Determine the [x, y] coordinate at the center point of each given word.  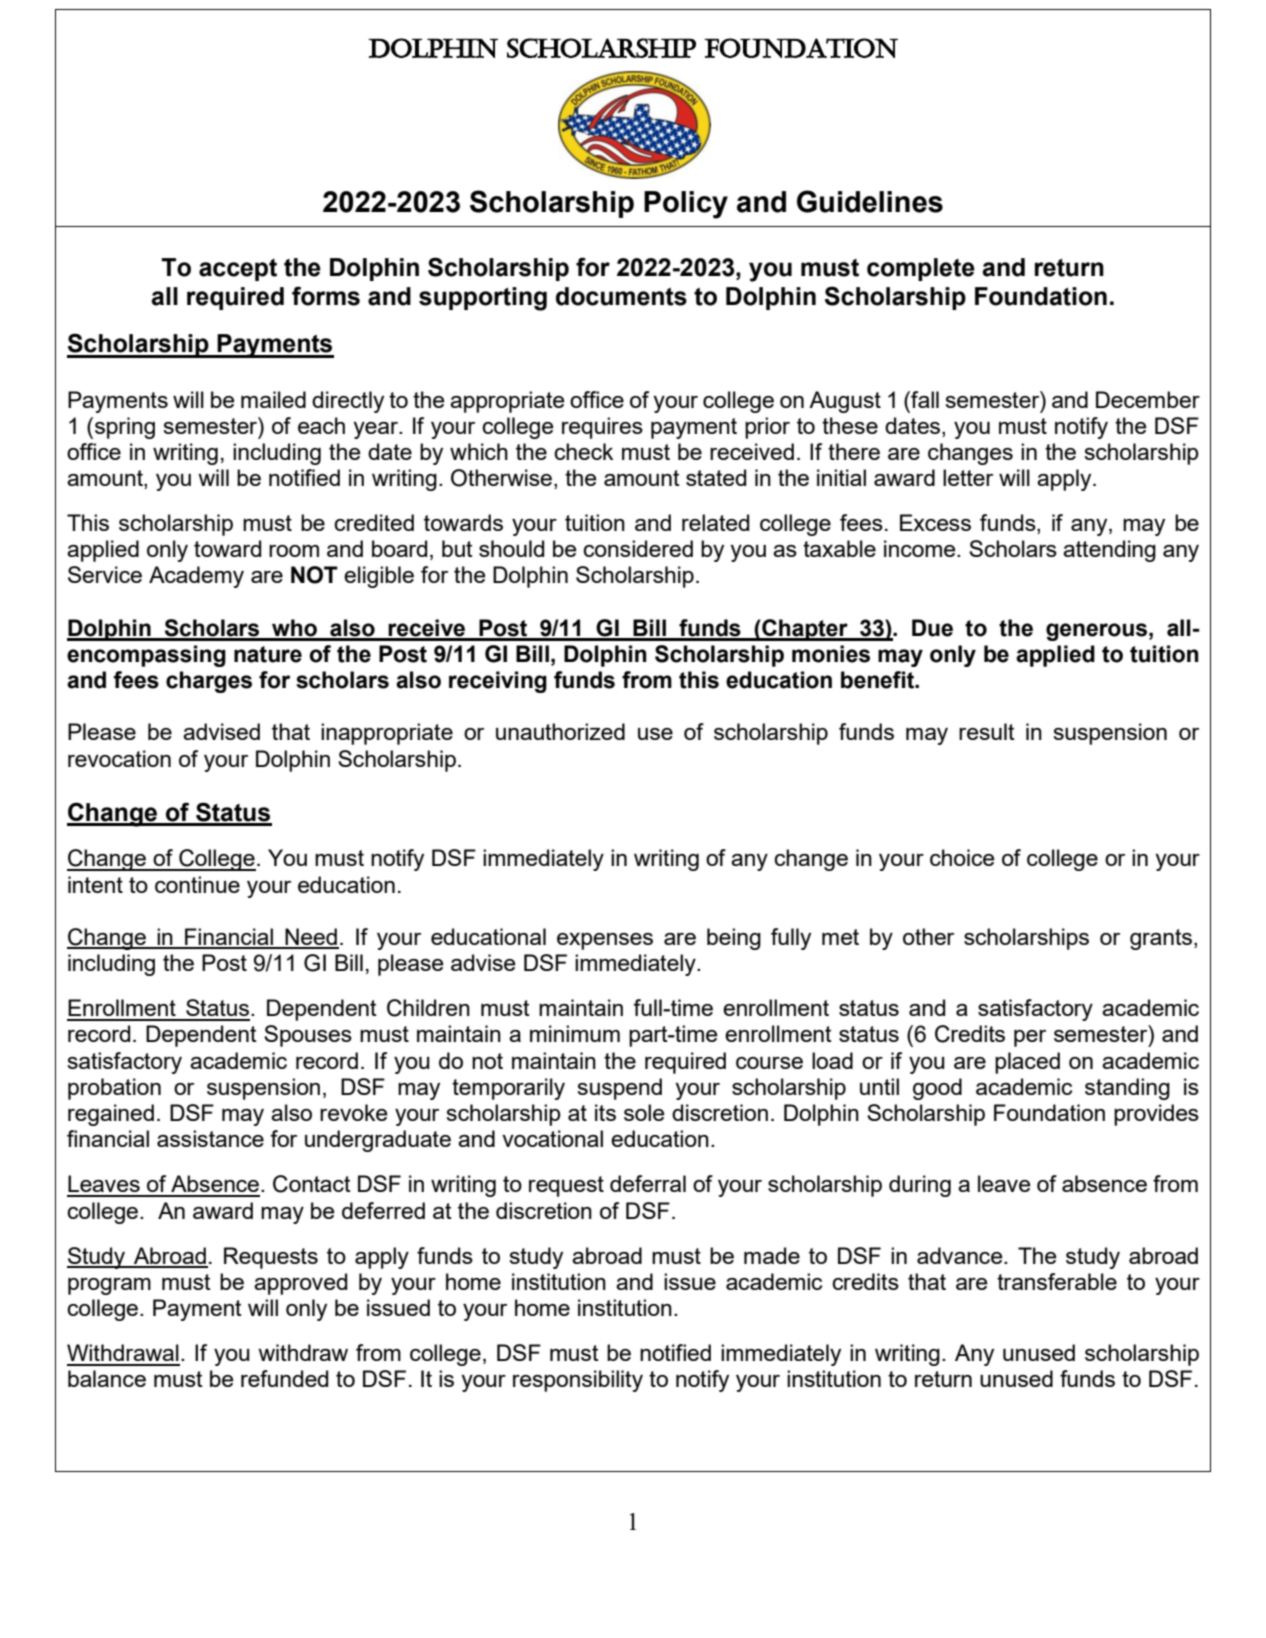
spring [125, 428]
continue [197, 884]
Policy [686, 205]
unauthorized [560, 731]
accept [238, 270]
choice [962, 857]
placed [1027, 1063]
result [987, 731]
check [583, 451]
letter [968, 477]
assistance [210, 1138]
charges [209, 682]
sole [644, 1112]
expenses [605, 941]
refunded [284, 1378]
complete [921, 269]
